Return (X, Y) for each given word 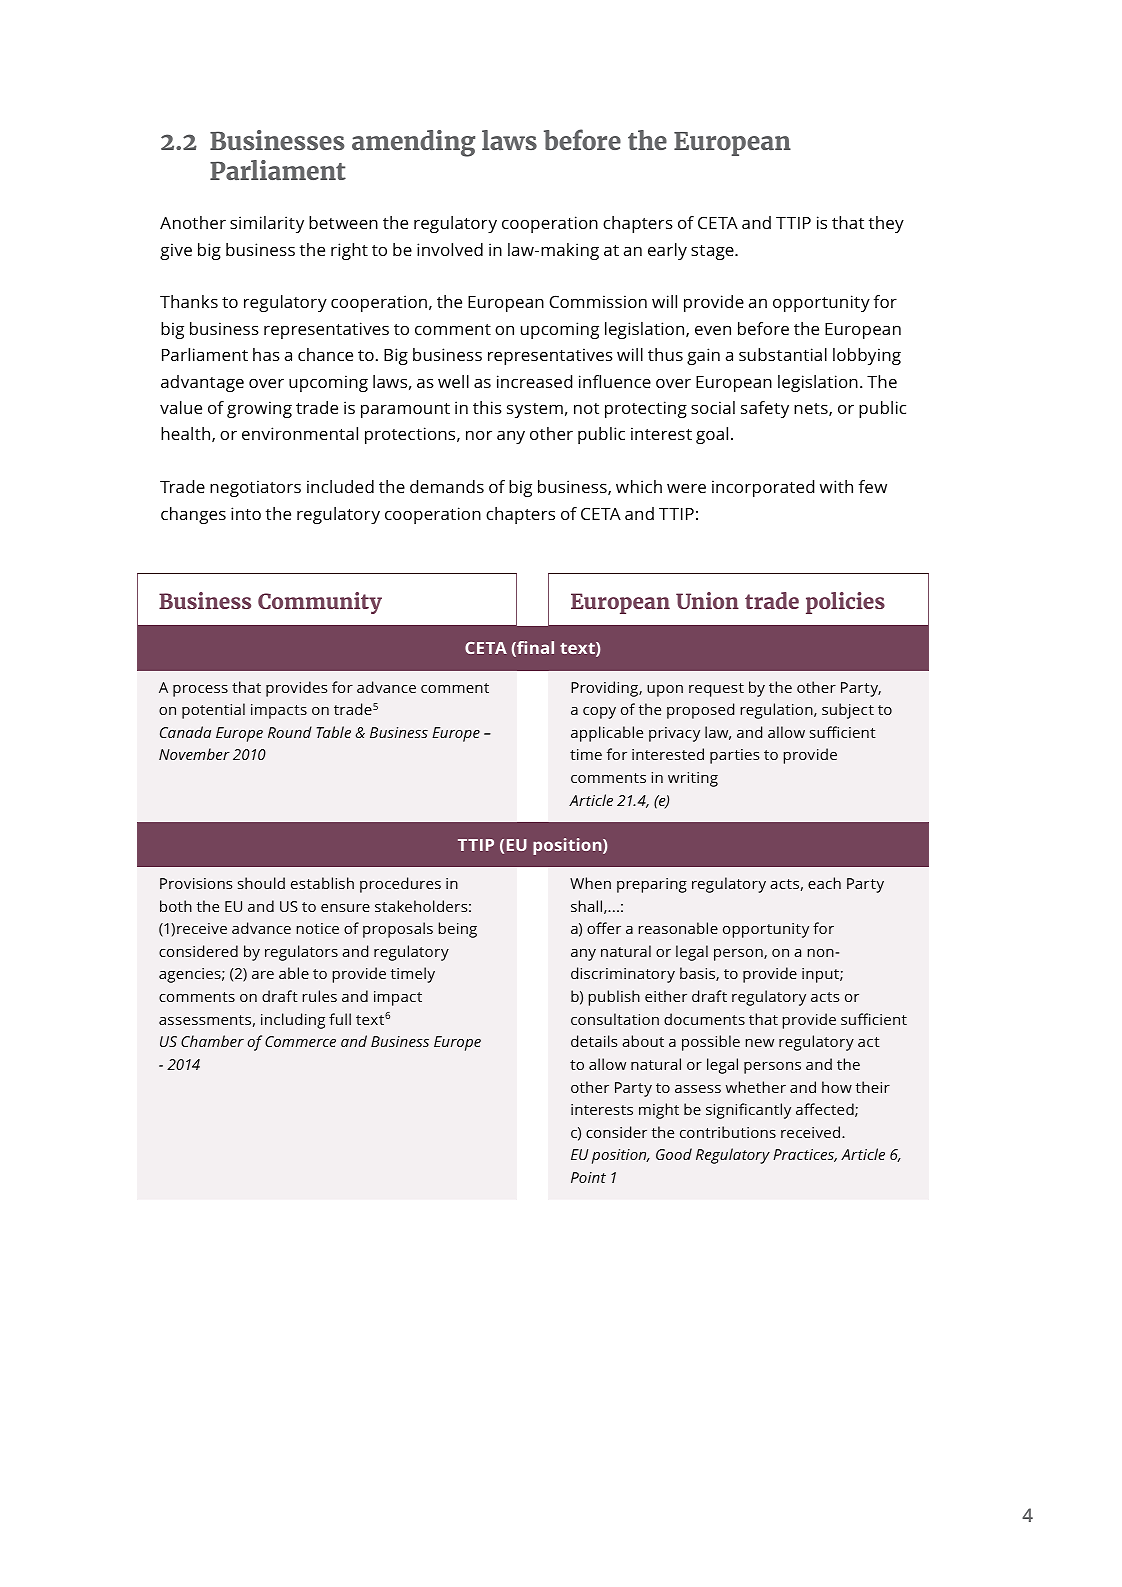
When (590, 883)
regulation (777, 711)
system (535, 410)
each (824, 883)
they (886, 224)
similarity (267, 224)
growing (259, 409)
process (200, 691)
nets (812, 409)
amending (413, 143)
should (261, 883)
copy (599, 713)
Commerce (300, 1041)
